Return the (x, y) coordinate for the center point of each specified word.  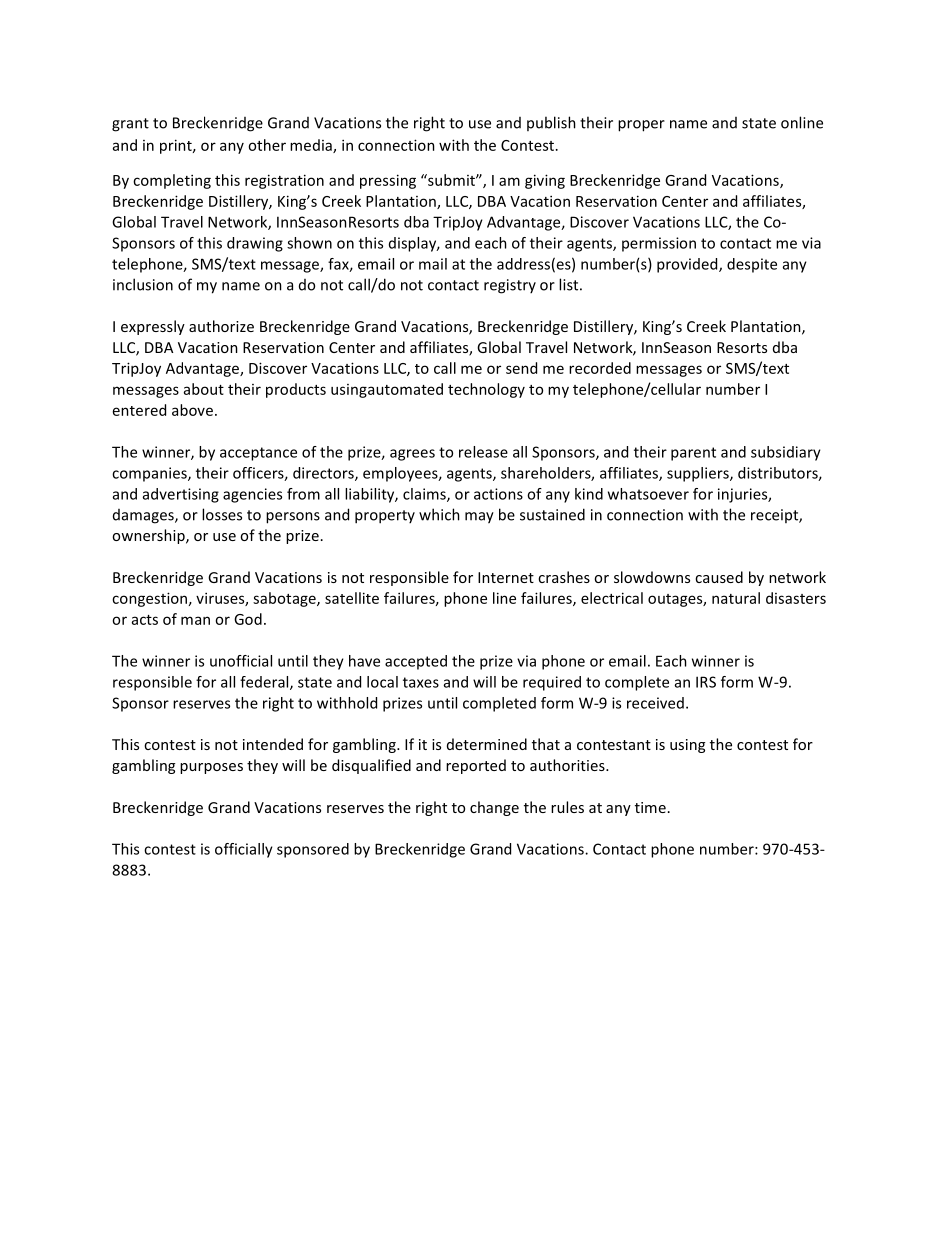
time (650, 807)
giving (545, 181)
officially (244, 850)
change (494, 808)
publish (551, 123)
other (267, 145)
